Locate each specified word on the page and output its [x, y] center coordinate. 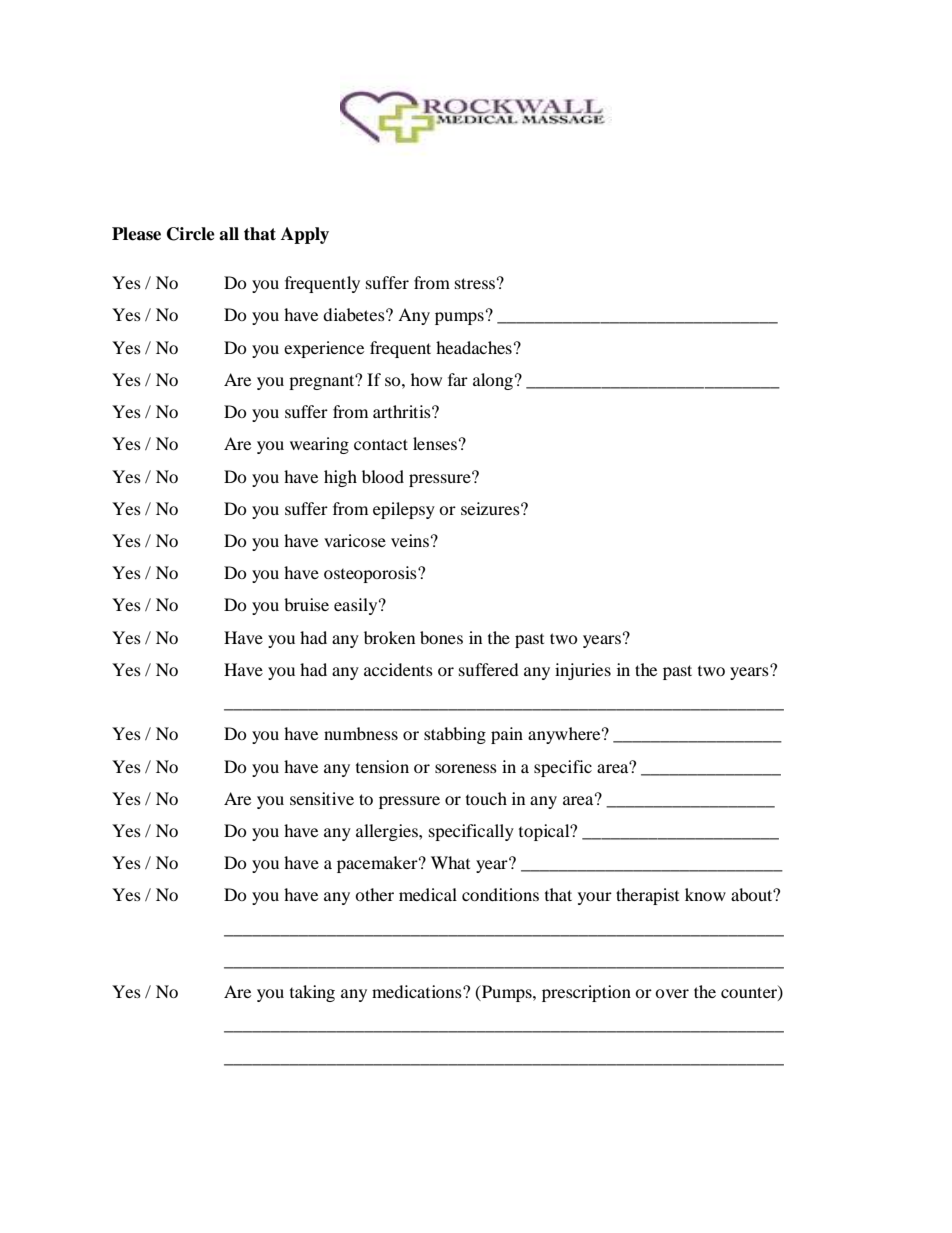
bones [441, 637]
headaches [474, 347]
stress [475, 283]
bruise [306, 604]
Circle [191, 234]
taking [312, 993]
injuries [583, 671]
